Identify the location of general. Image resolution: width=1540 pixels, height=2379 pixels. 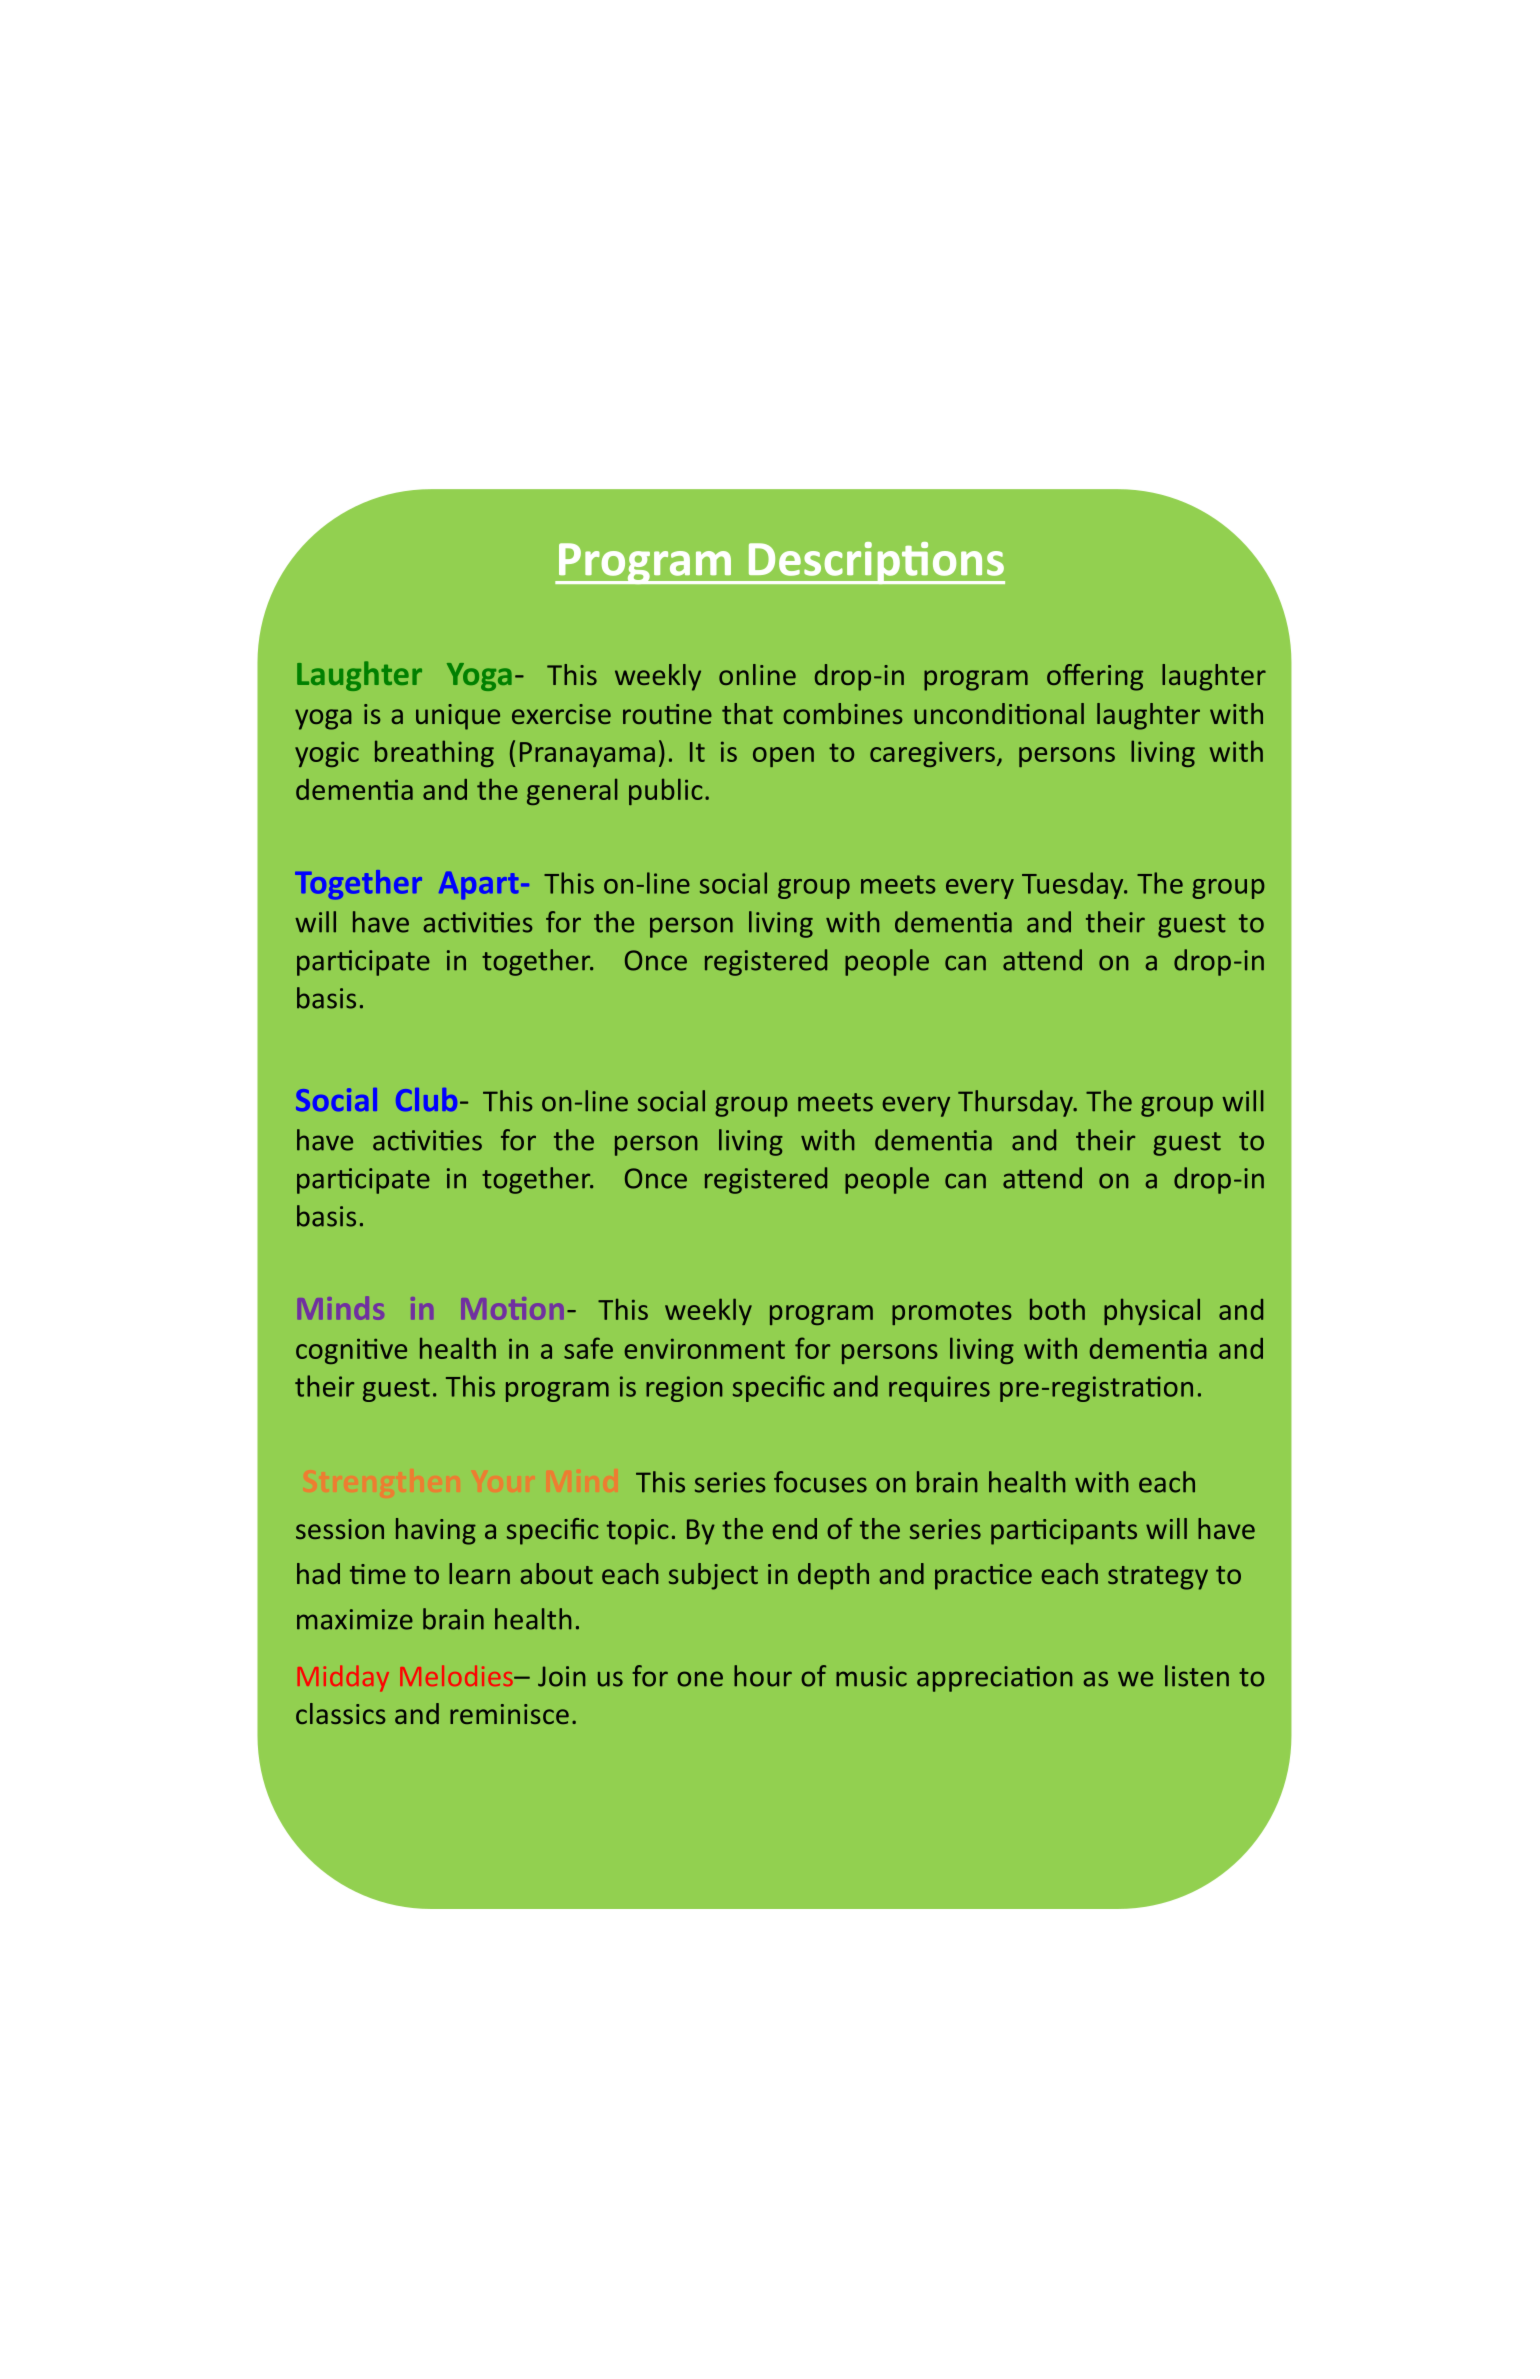
(572, 792).
